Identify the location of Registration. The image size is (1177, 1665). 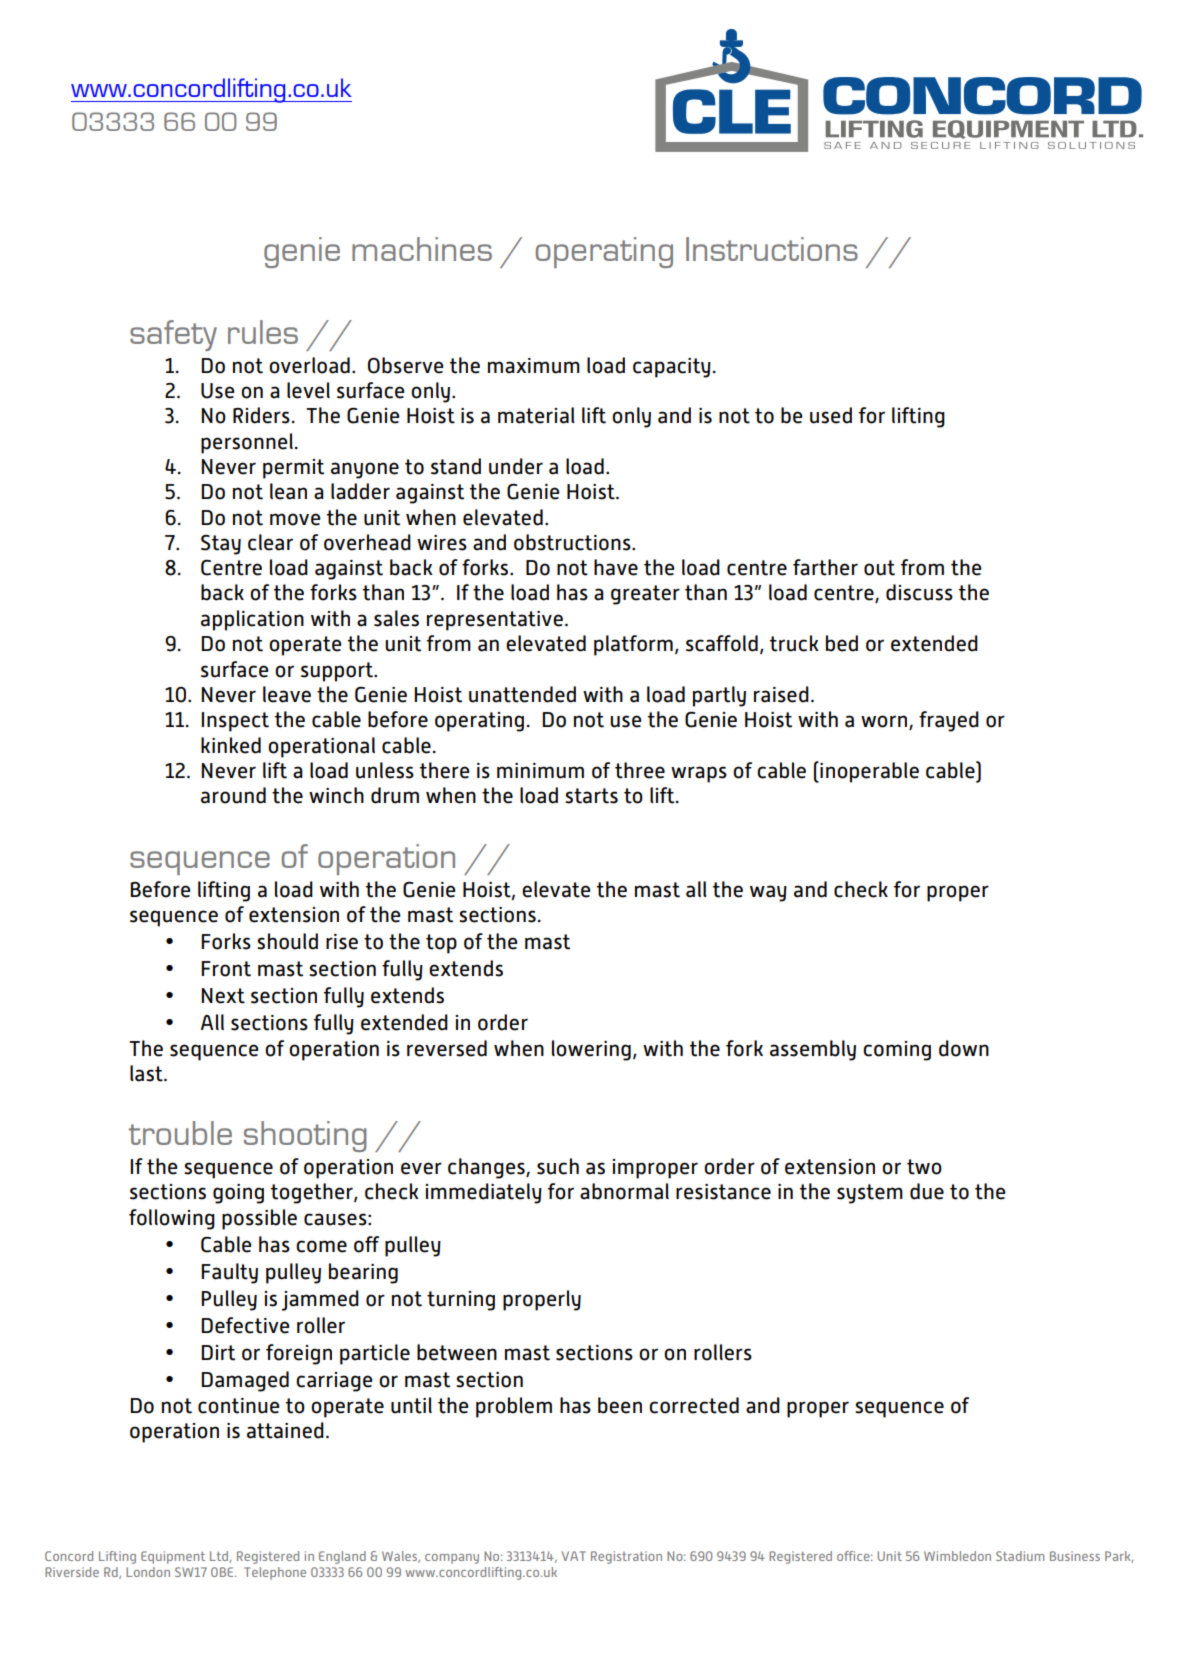
(626, 1557).
